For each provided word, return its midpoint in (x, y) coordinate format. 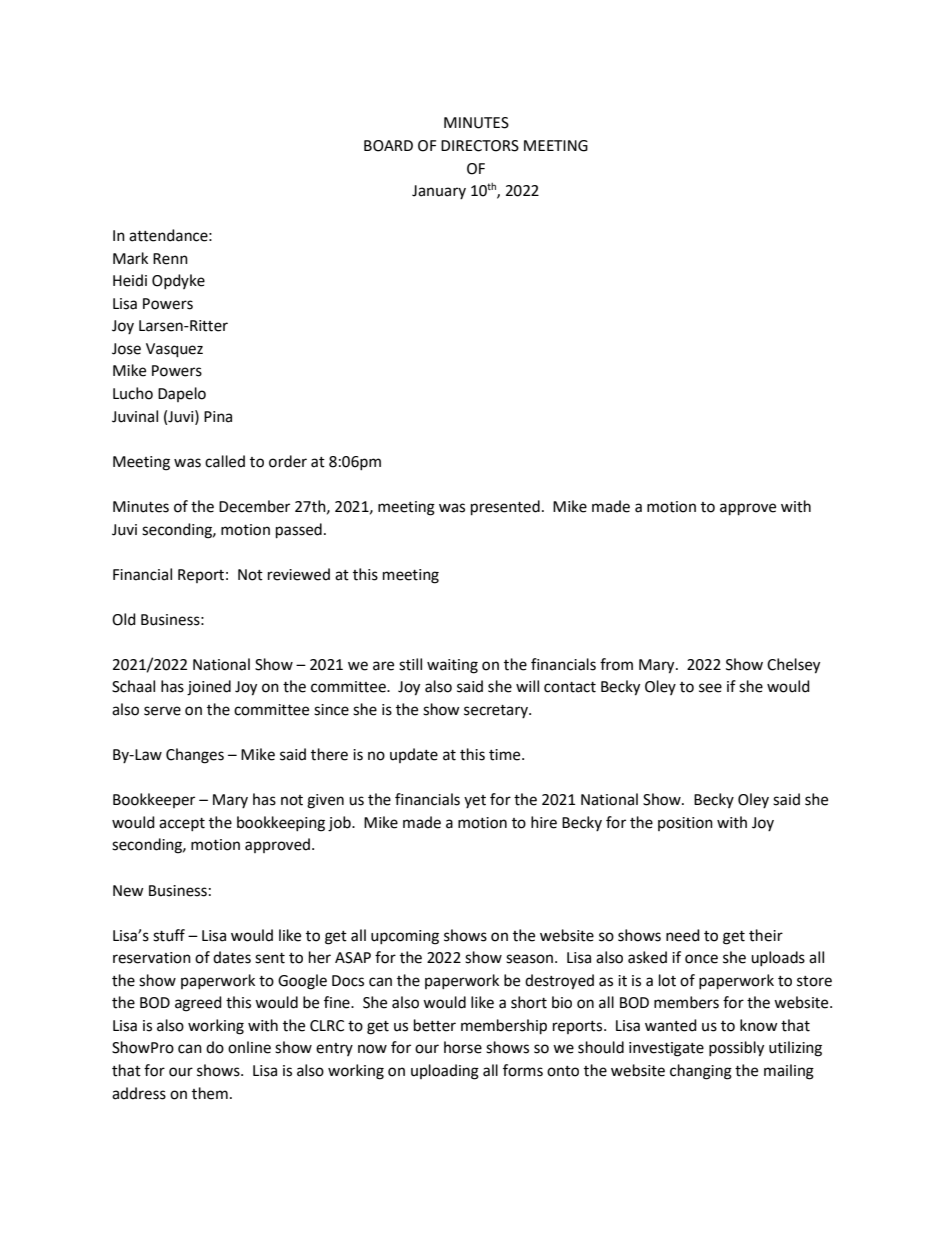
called (225, 461)
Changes (195, 756)
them (210, 1093)
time (506, 755)
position (685, 824)
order (288, 461)
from (616, 664)
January (439, 192)
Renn (170, 259)
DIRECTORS (480, 146)
